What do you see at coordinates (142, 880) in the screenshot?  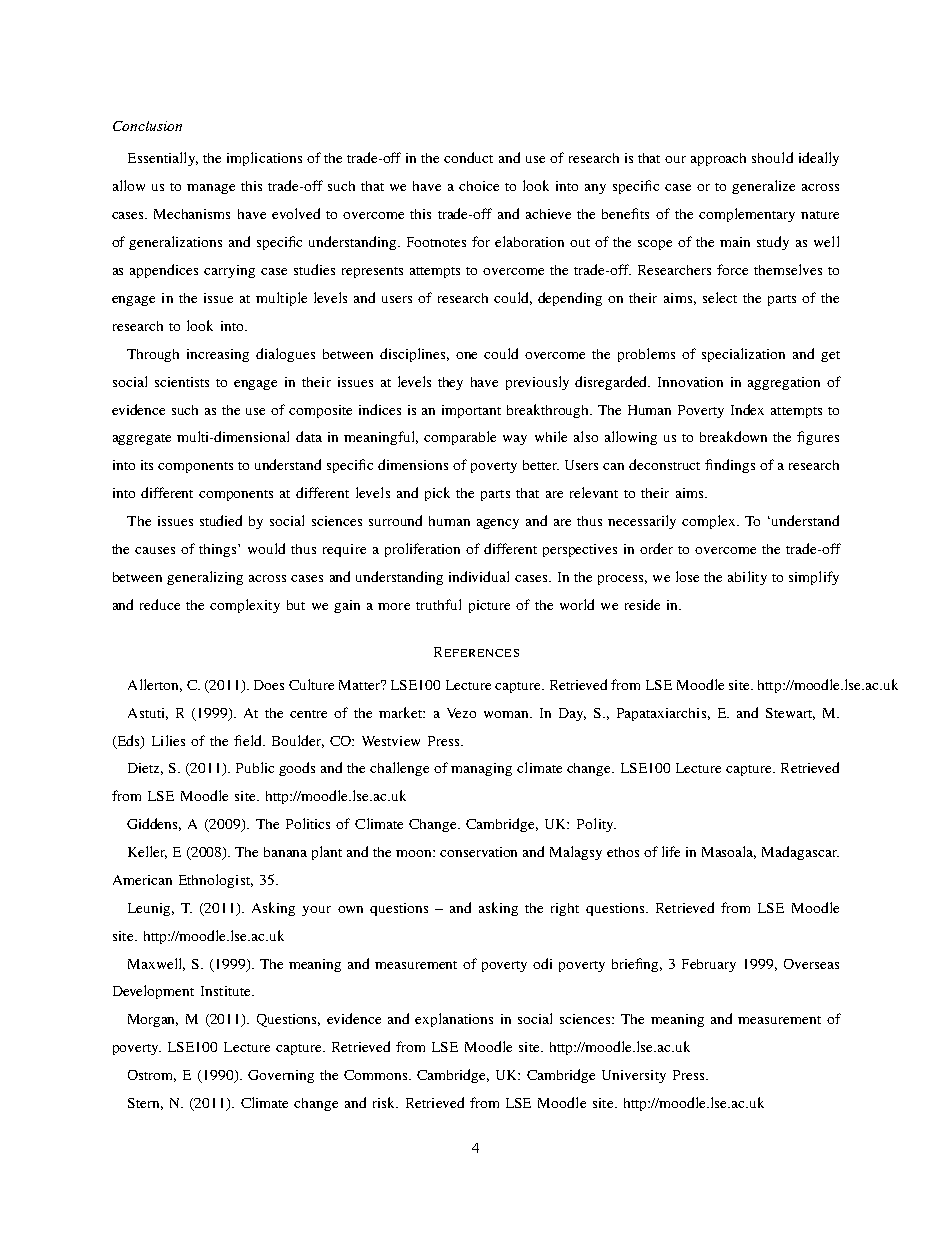 I see `American` at bounding box center [142, 880].
